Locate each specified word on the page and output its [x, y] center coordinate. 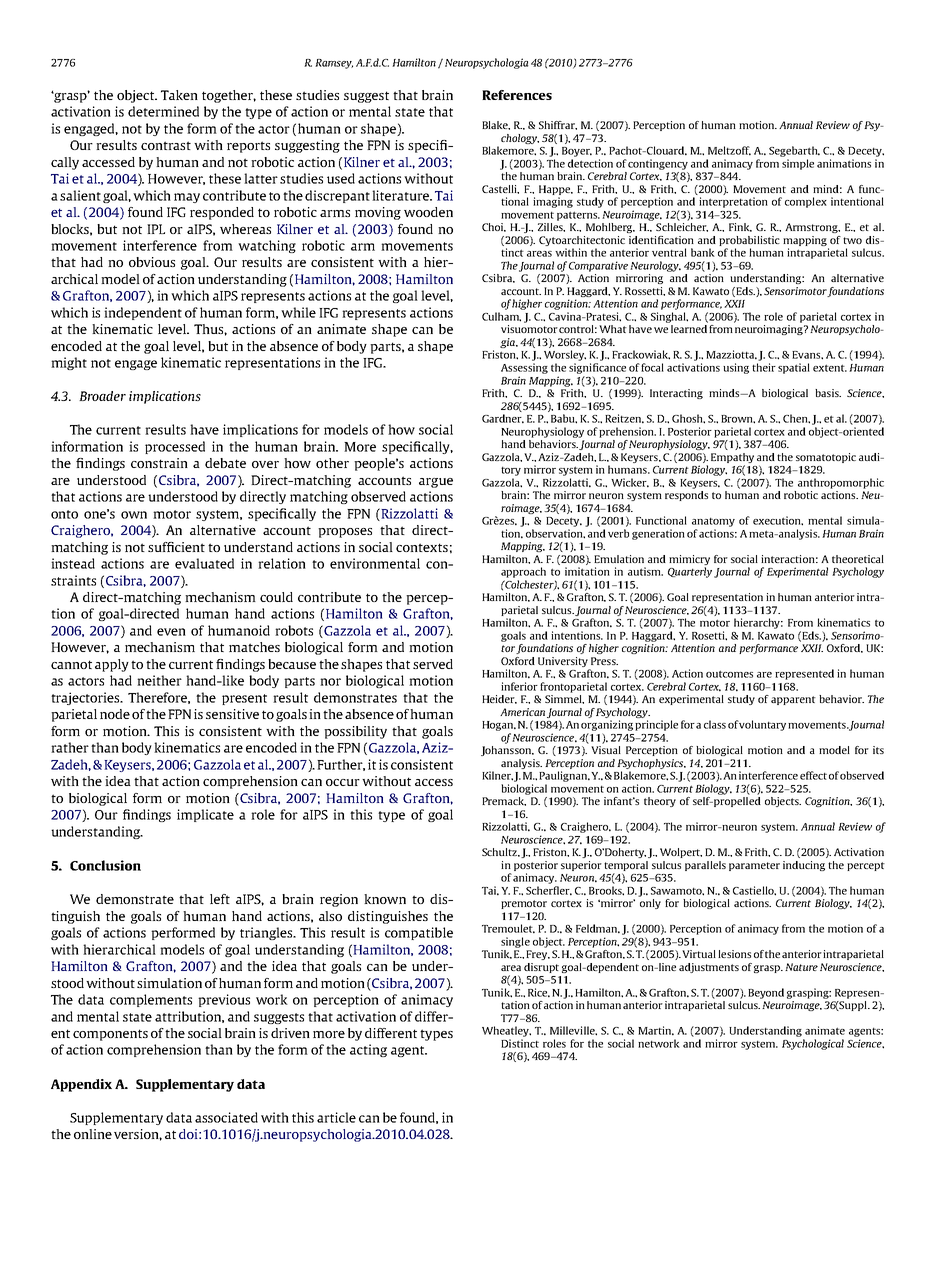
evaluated [204, 563]
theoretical [858, 559]
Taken [179, 95]
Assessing [524, 368]
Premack [504, 801]
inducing [804, 866]
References [517, 95]
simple [798, 164]
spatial [794, 368]
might [69, 363]
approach [523, 572]
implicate [205, 815]
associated [226, 1117]
